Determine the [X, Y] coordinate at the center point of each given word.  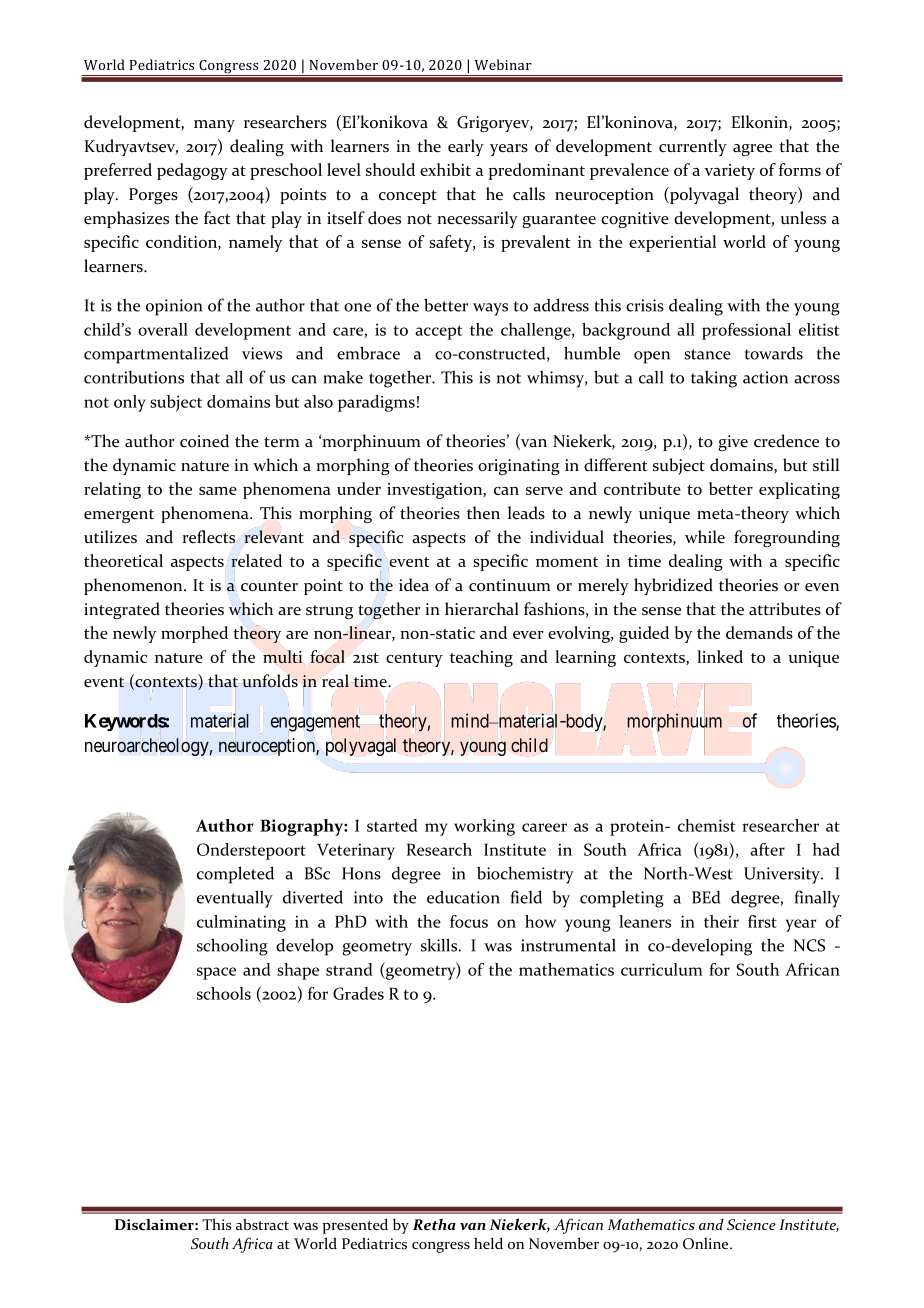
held [488, 1243]
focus [469, 921]
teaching [481, 658]
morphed [194, 634]
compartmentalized [156, 355]
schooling [232, 947]
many [214, 126]
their [721, 921]
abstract [262, 1224]
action [765, 377]
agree [752, 150]
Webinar [503, 64]
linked [720, 656]
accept [438, 332]
